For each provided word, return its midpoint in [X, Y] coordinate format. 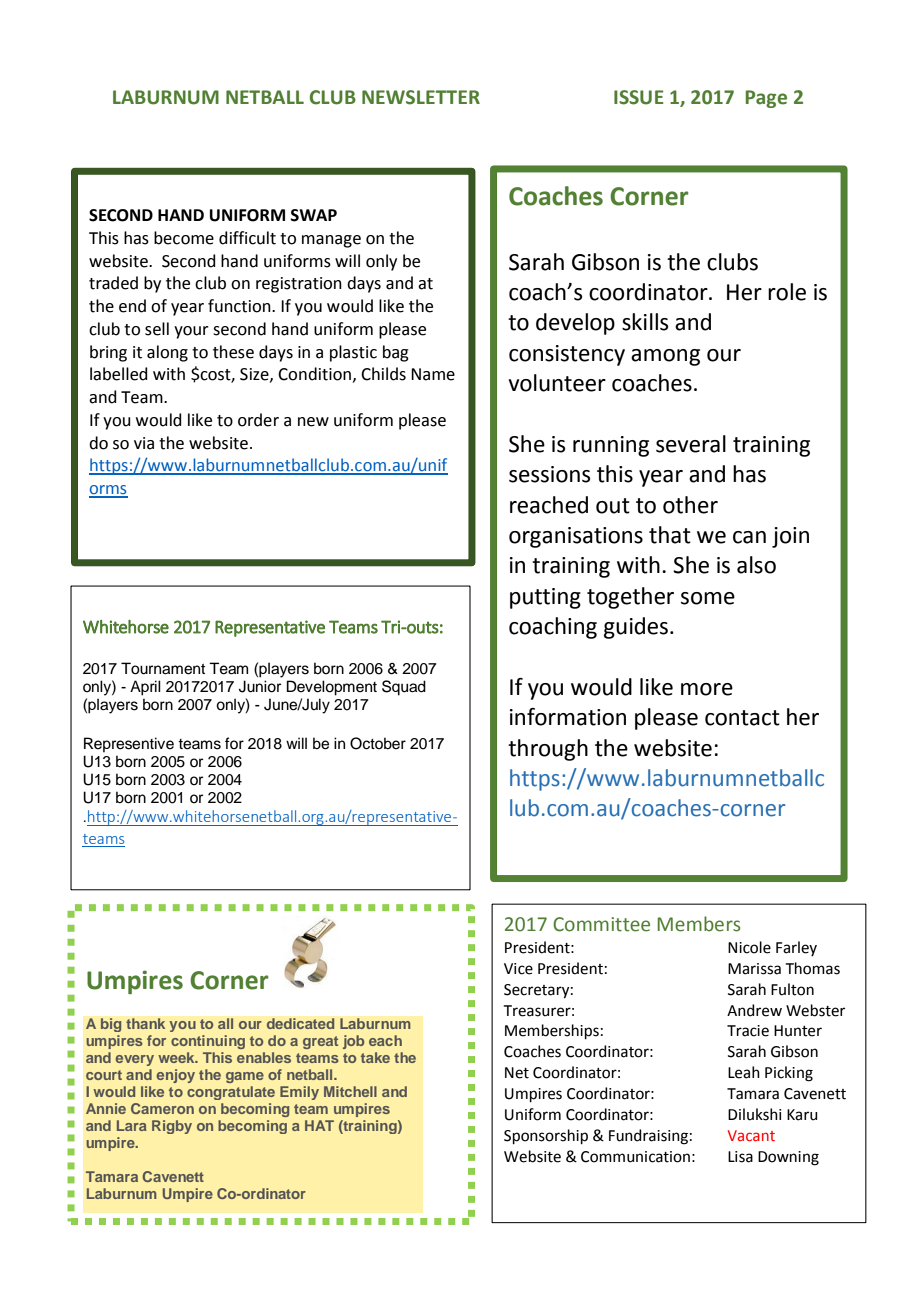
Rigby [172, 1127]
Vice [518, 969]
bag [396, 353]
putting [545, 598]
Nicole [749, 947]
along [167, 353]
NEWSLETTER [421, 97]
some [708, 598]
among [665, 357]
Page [766, 99]
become [184, 238]
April [145, 688]
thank [145, 1023]
